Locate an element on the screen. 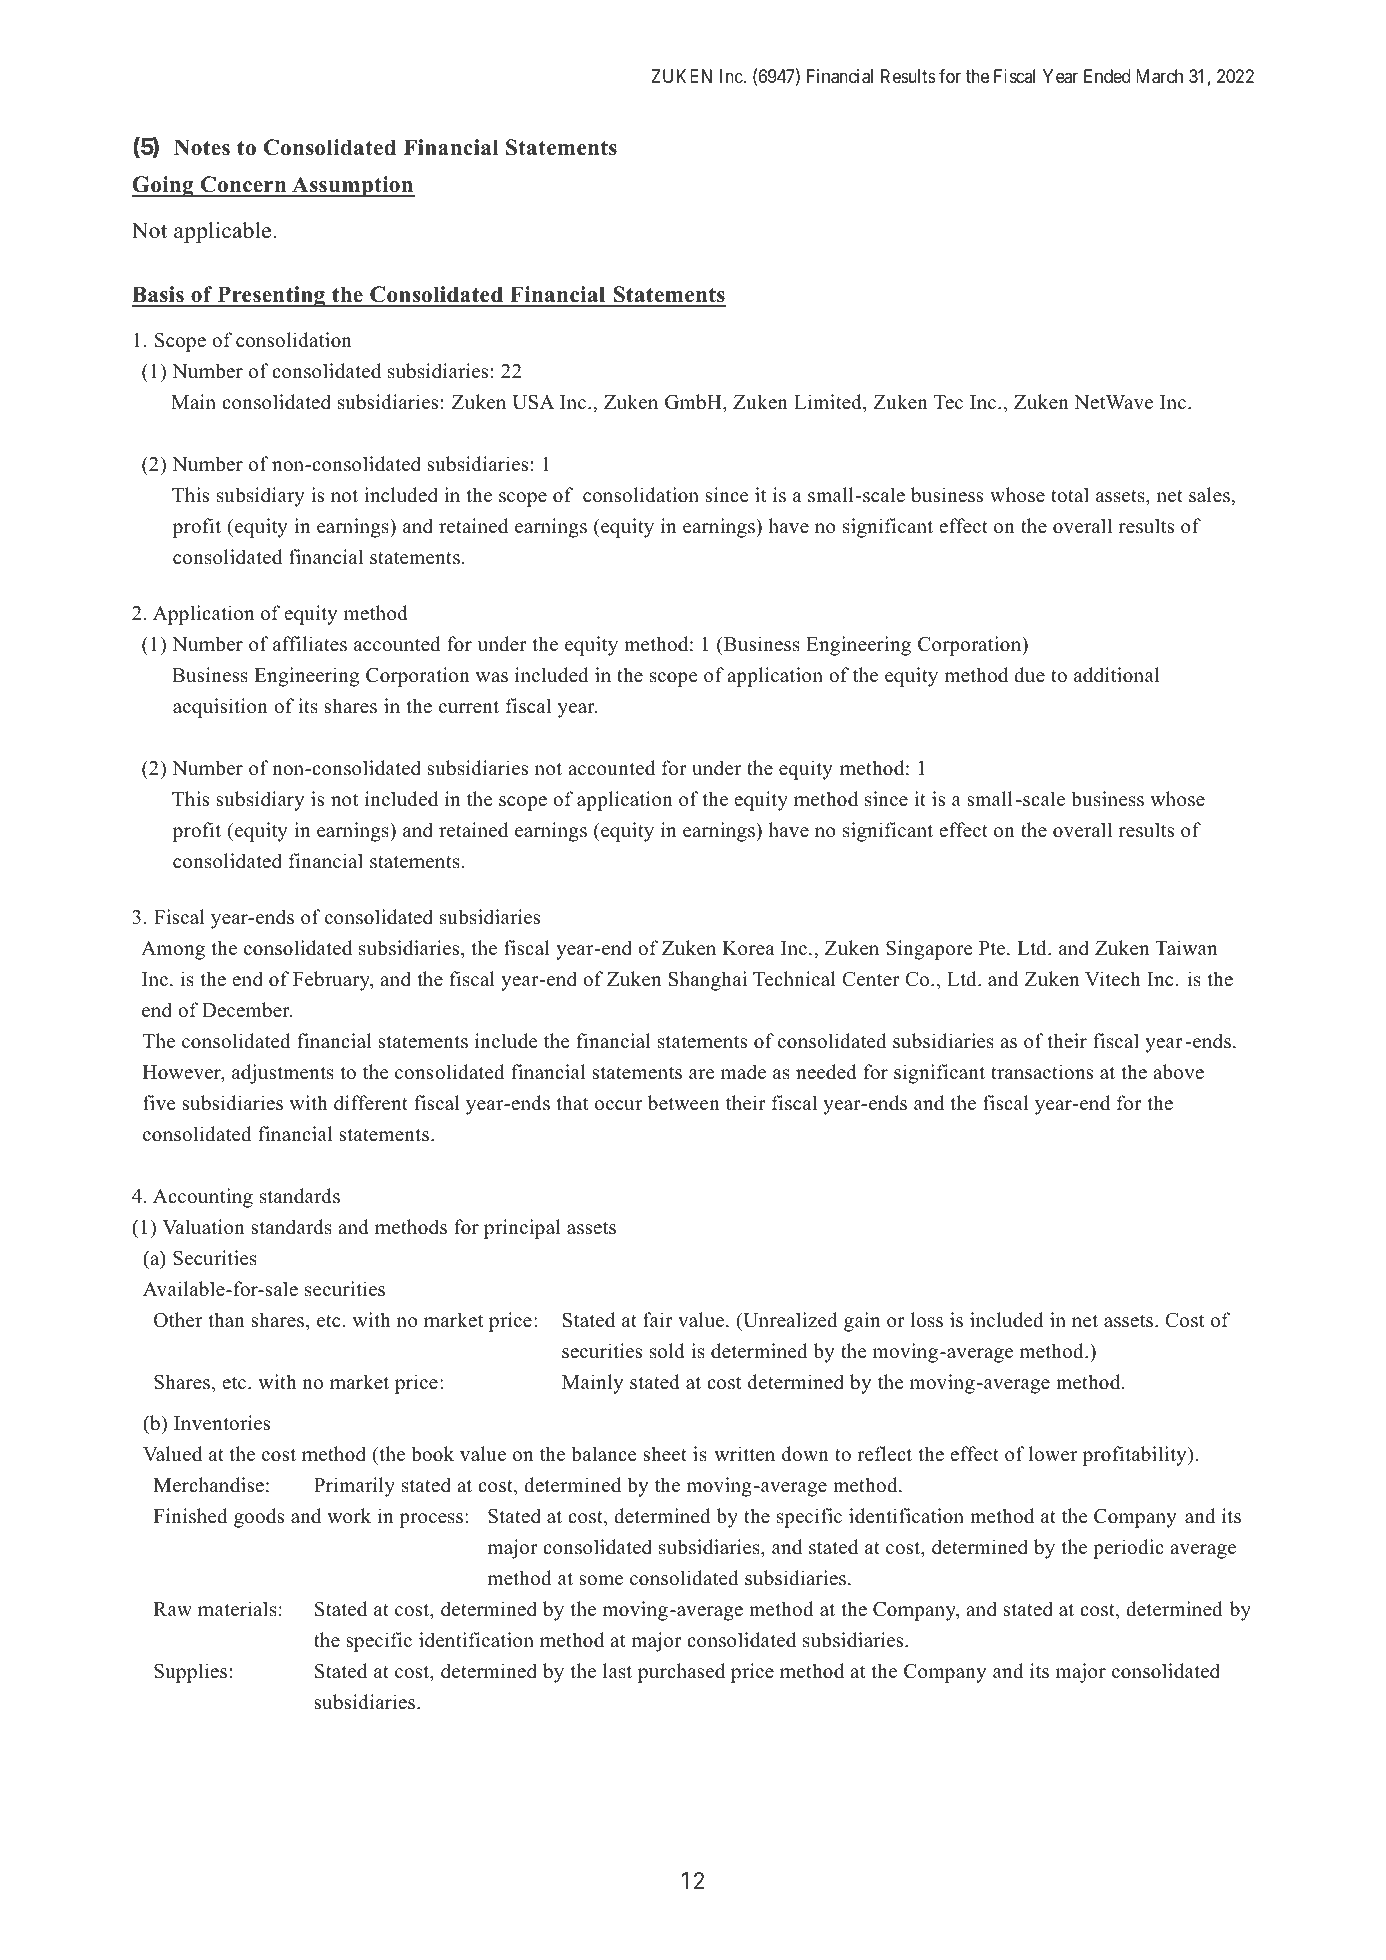 The width and height of the screenshot is (1386, 1960). loss is located at coordinates (927, 1320).
